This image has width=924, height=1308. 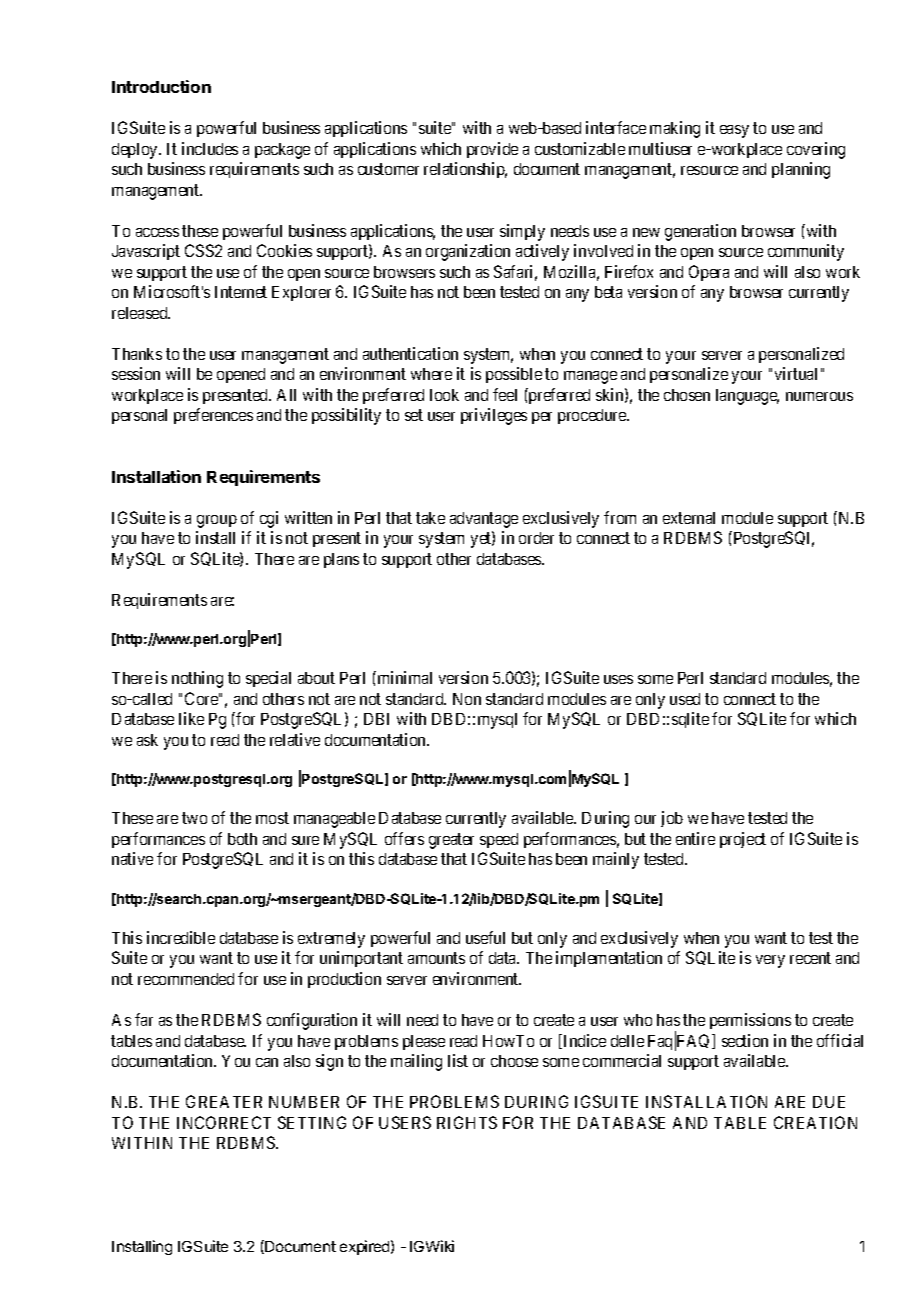 What do you see at coordinates (536, 538) in the image?
I see `order` at bounding box center [536, 538].
